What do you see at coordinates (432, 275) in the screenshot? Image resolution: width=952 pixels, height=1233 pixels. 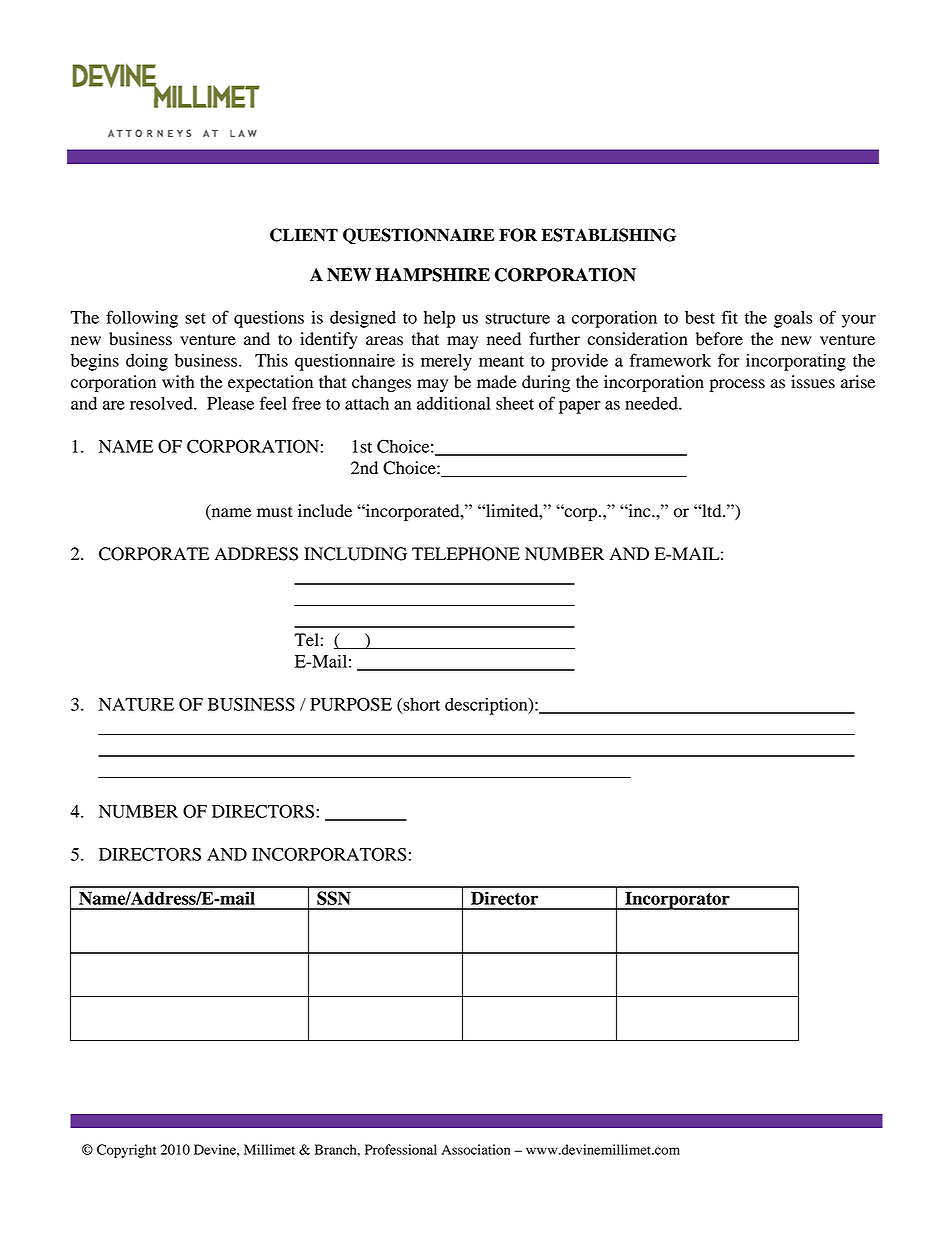 I see `HAMPSHIRE` at bounding box center [432, 275].
